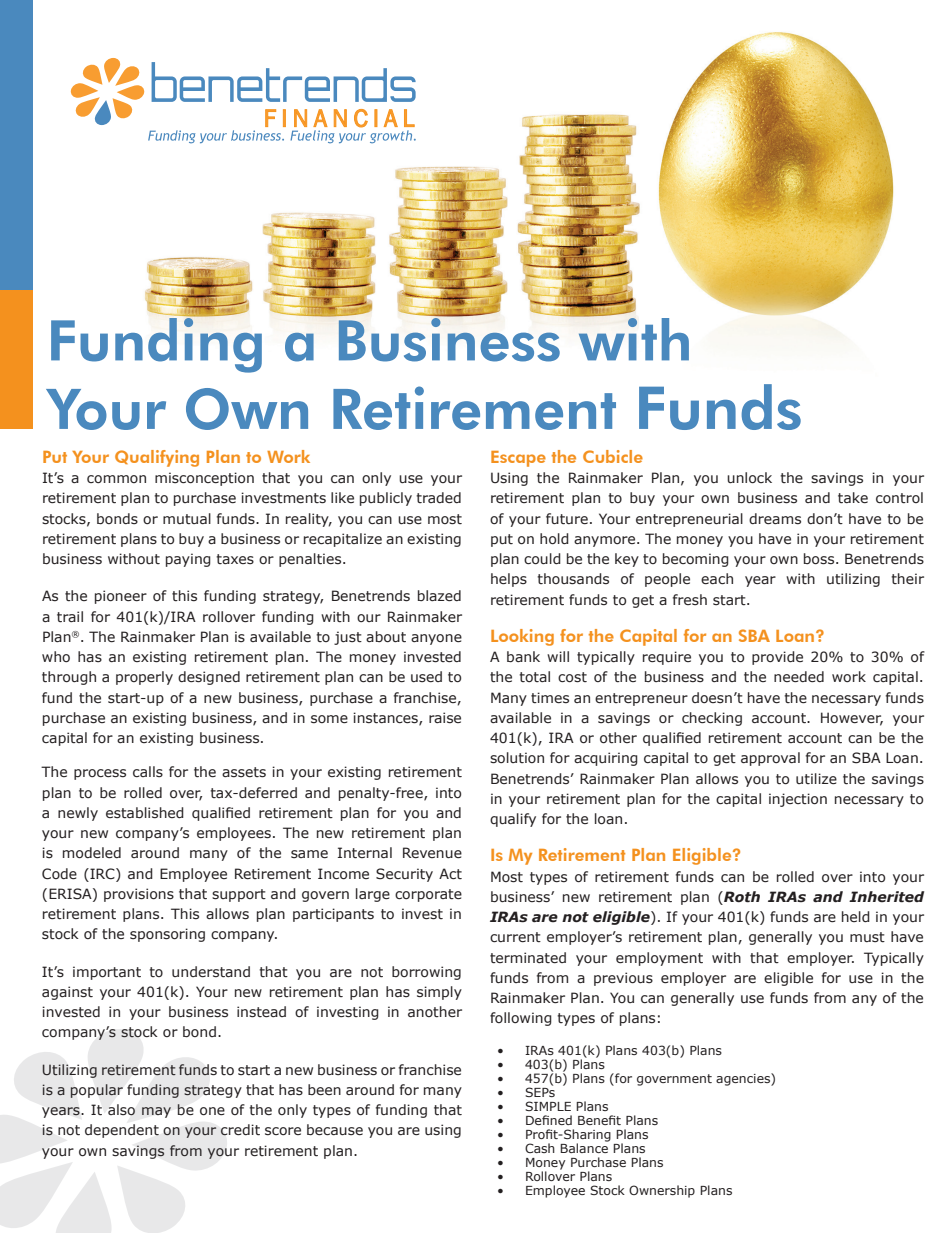  What do you see at coordinates (518, 459) in the page?
I see `Escape` at bounding box center [518, 459].
